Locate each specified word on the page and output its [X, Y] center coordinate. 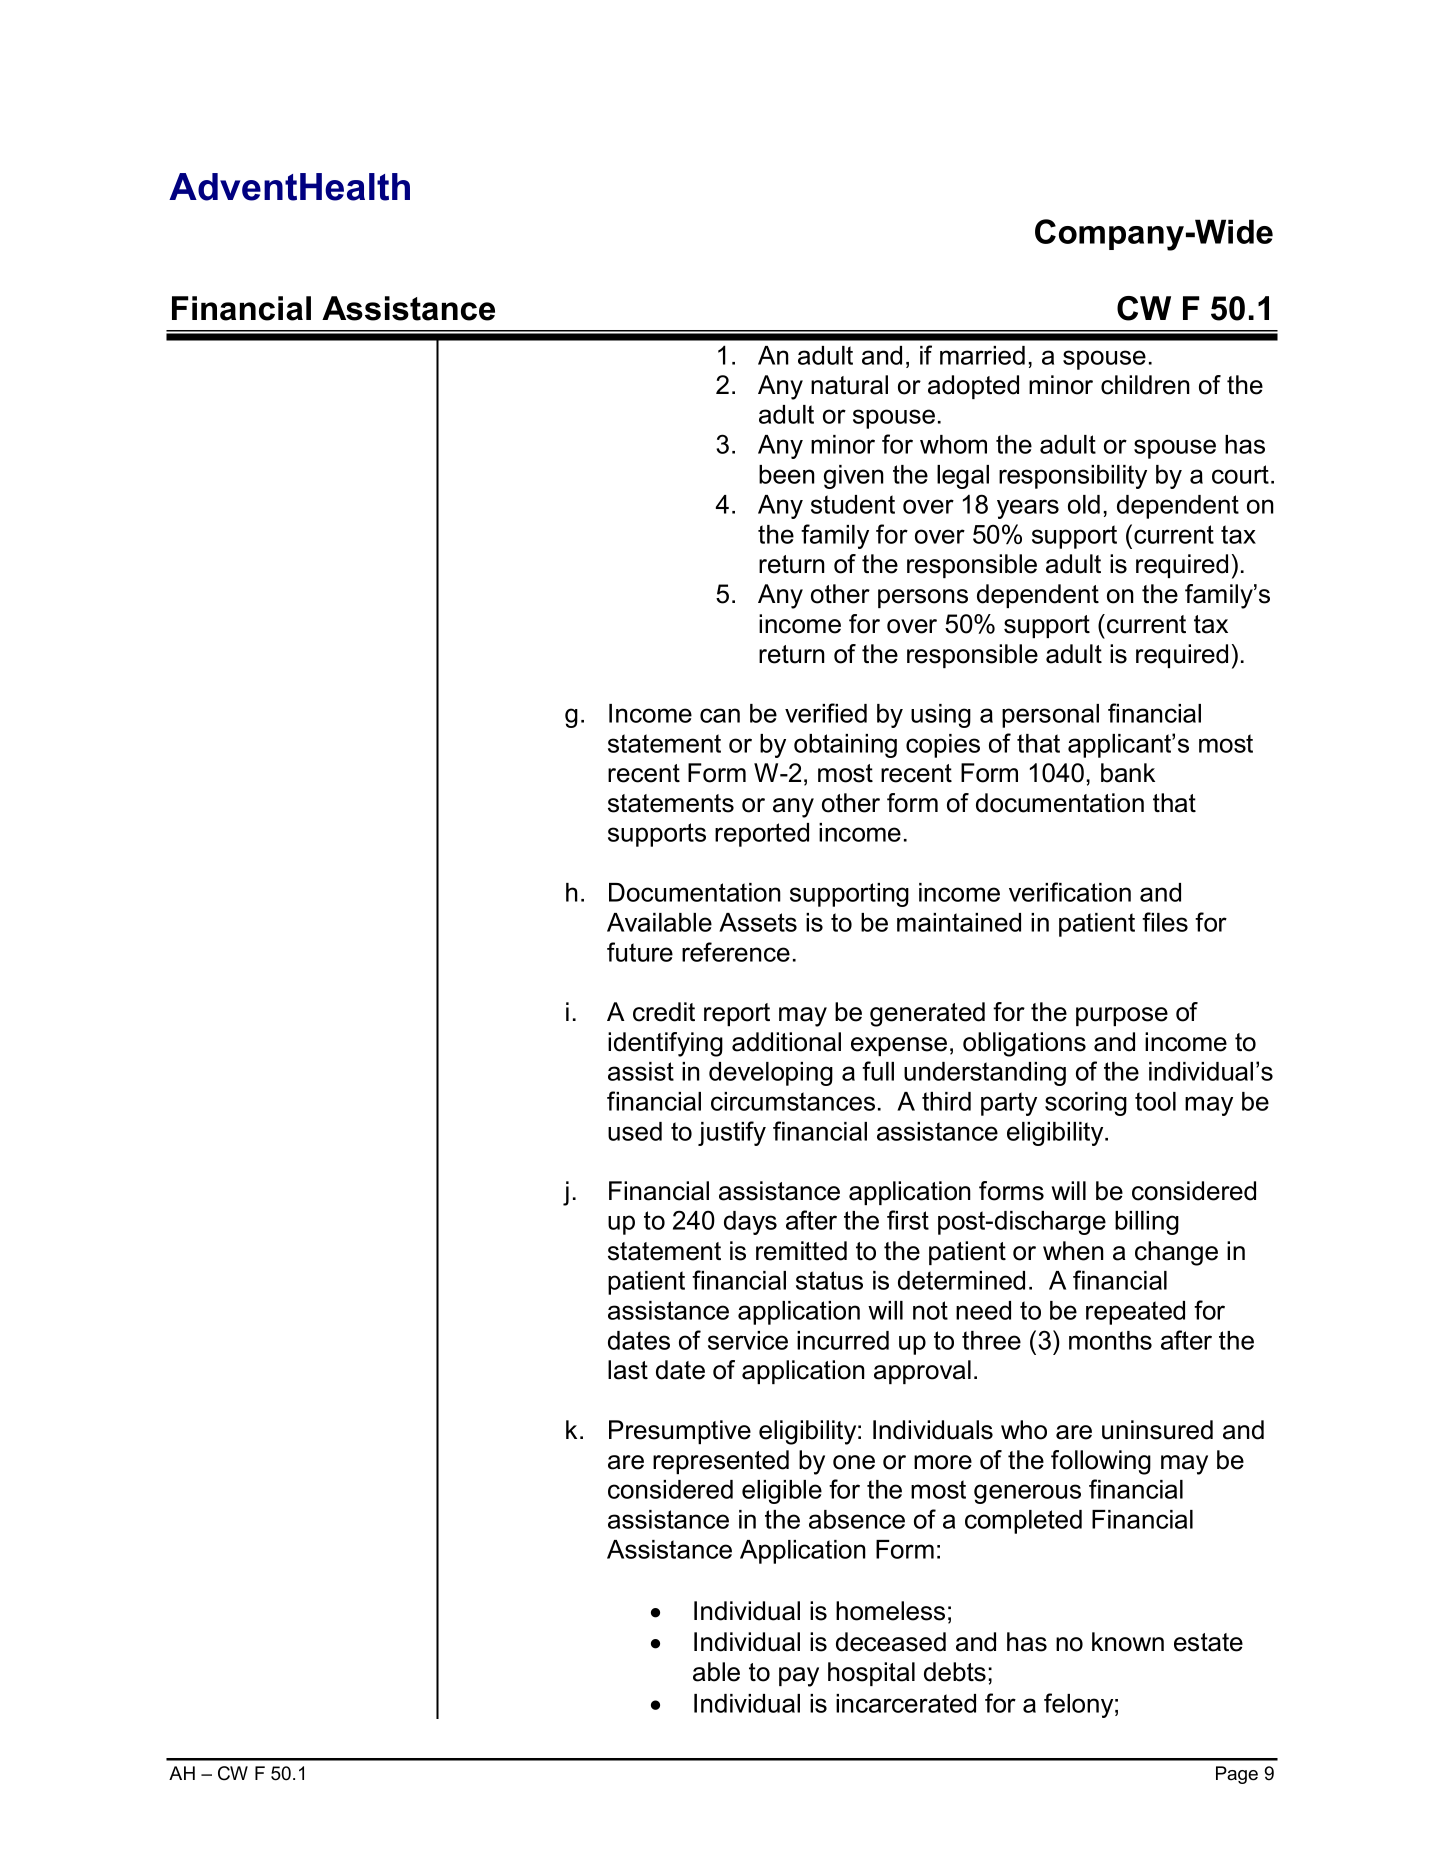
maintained [959, 922]
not [930, 1310]
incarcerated [906, 1703]
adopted [973, 387]
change [1176, 1253]
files [1165, 922]
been [787, 474]
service [748, 1340]
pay [799, 1677]
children [1145, 385]
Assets [758, 922]
